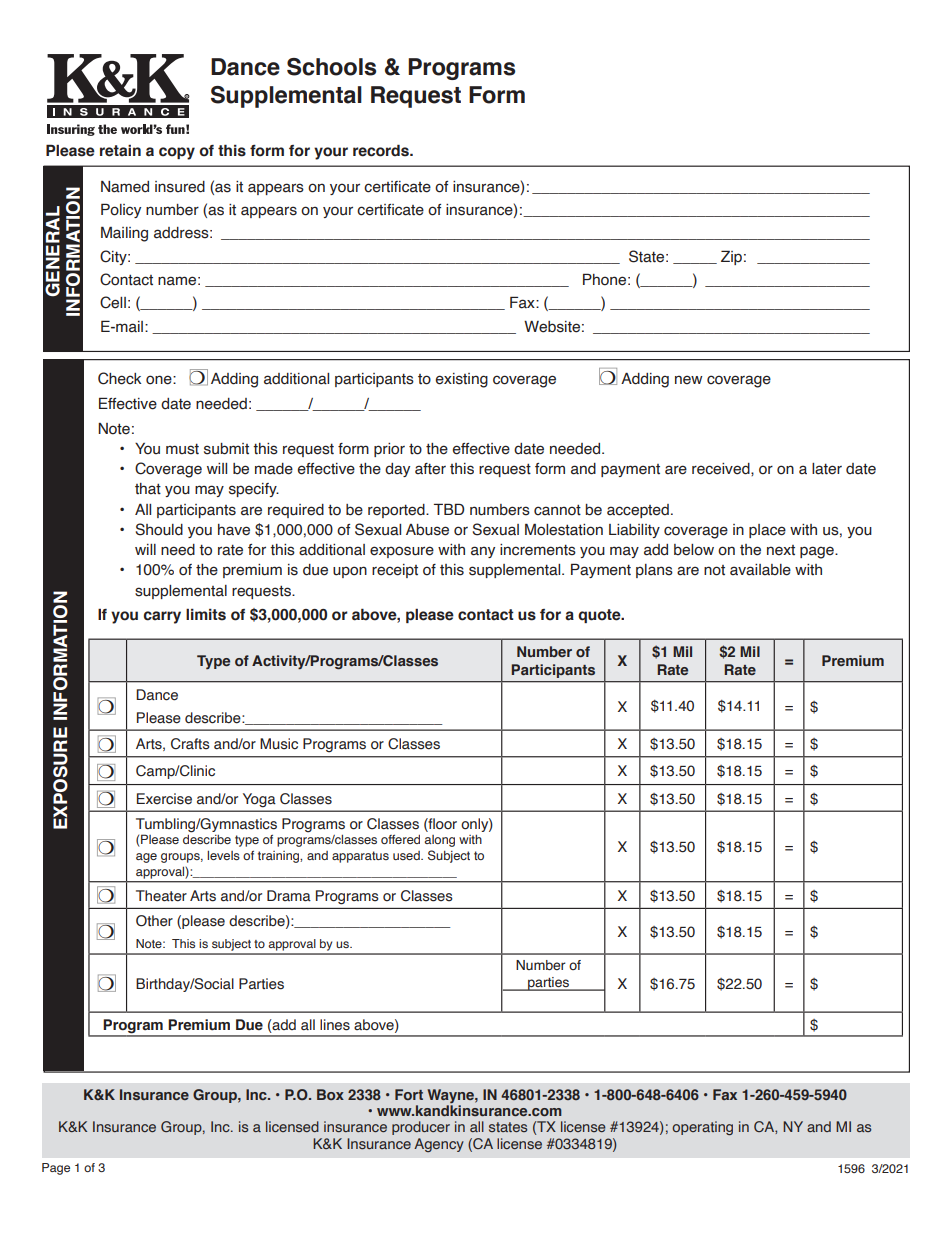 This screenshot has height=1233, width=952. I want to click on records, so click(382, 150).
